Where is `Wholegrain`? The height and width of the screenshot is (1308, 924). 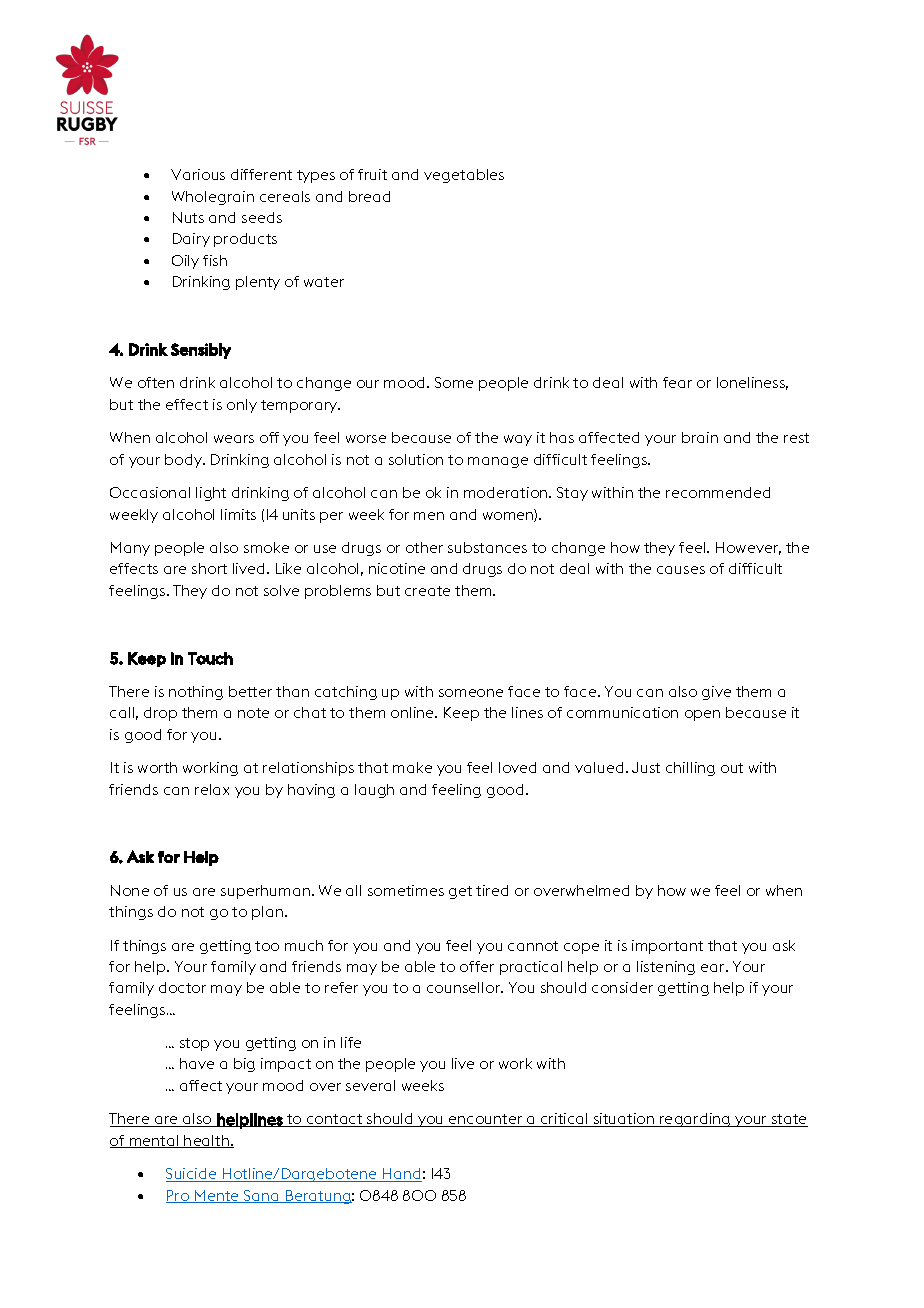
Wholegrain is located at coordinates (213, 198).
